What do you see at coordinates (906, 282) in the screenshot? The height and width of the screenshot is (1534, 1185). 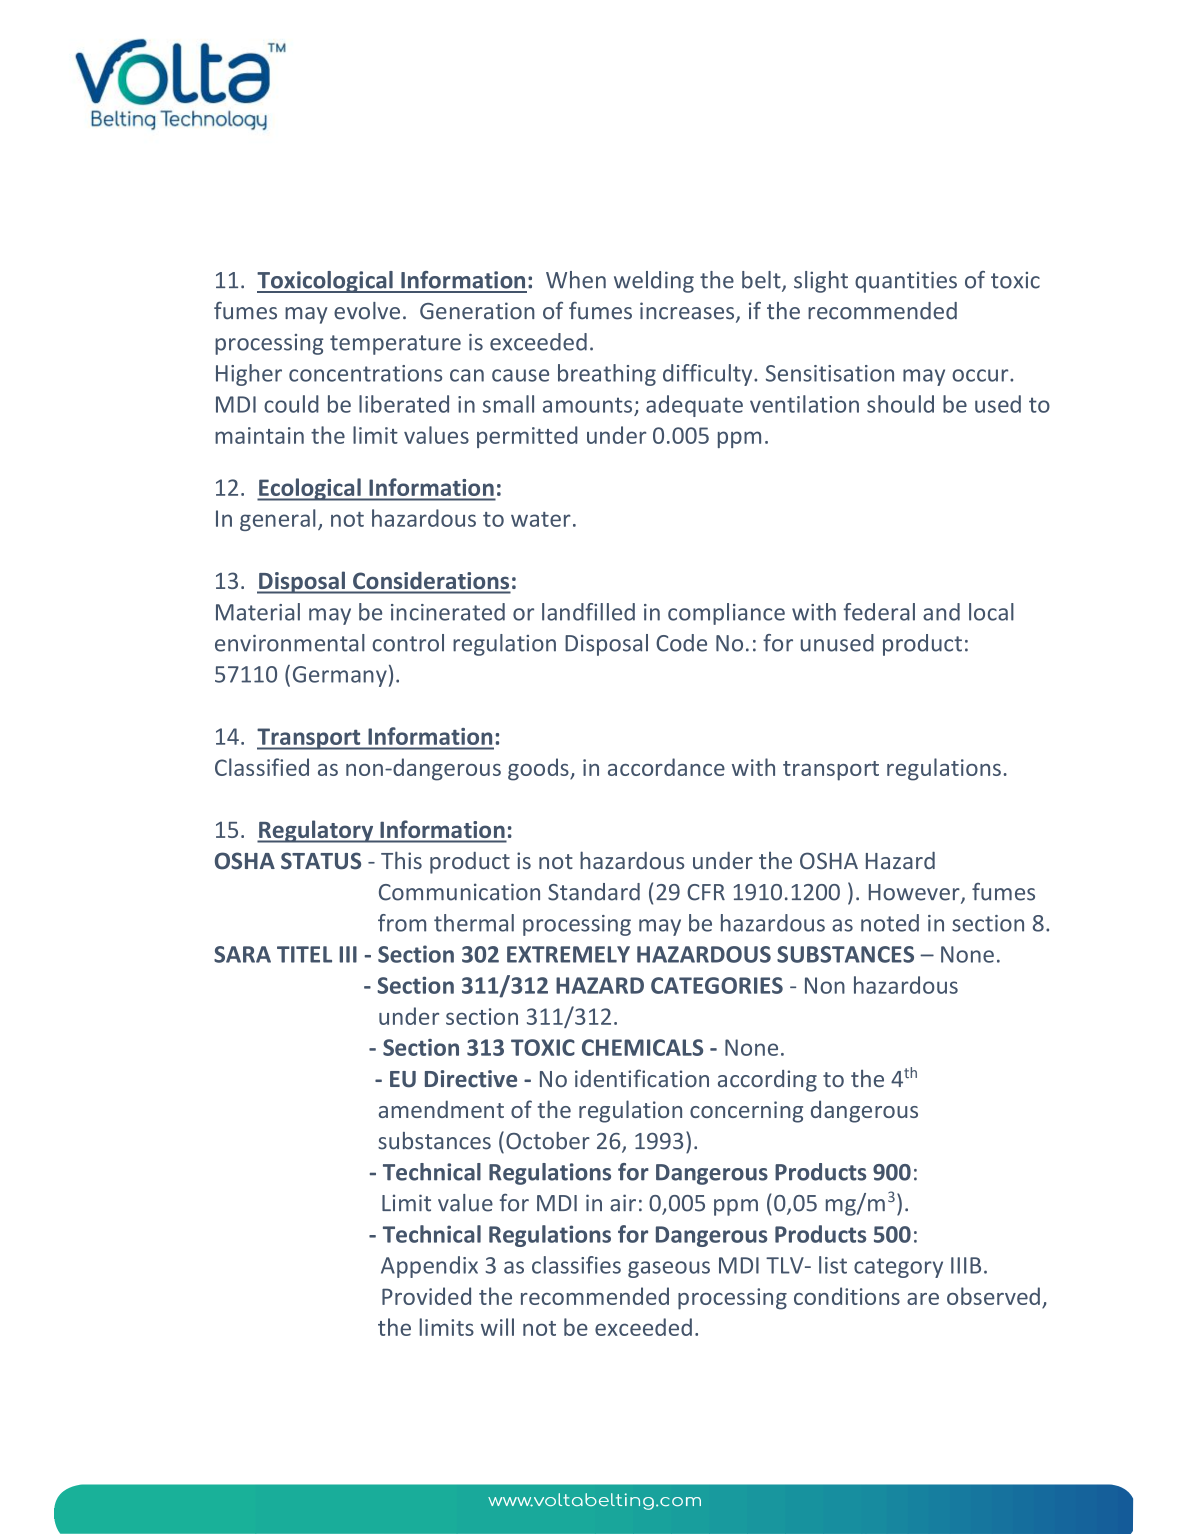 I see `quantities` at bounding box center [906, 282].
